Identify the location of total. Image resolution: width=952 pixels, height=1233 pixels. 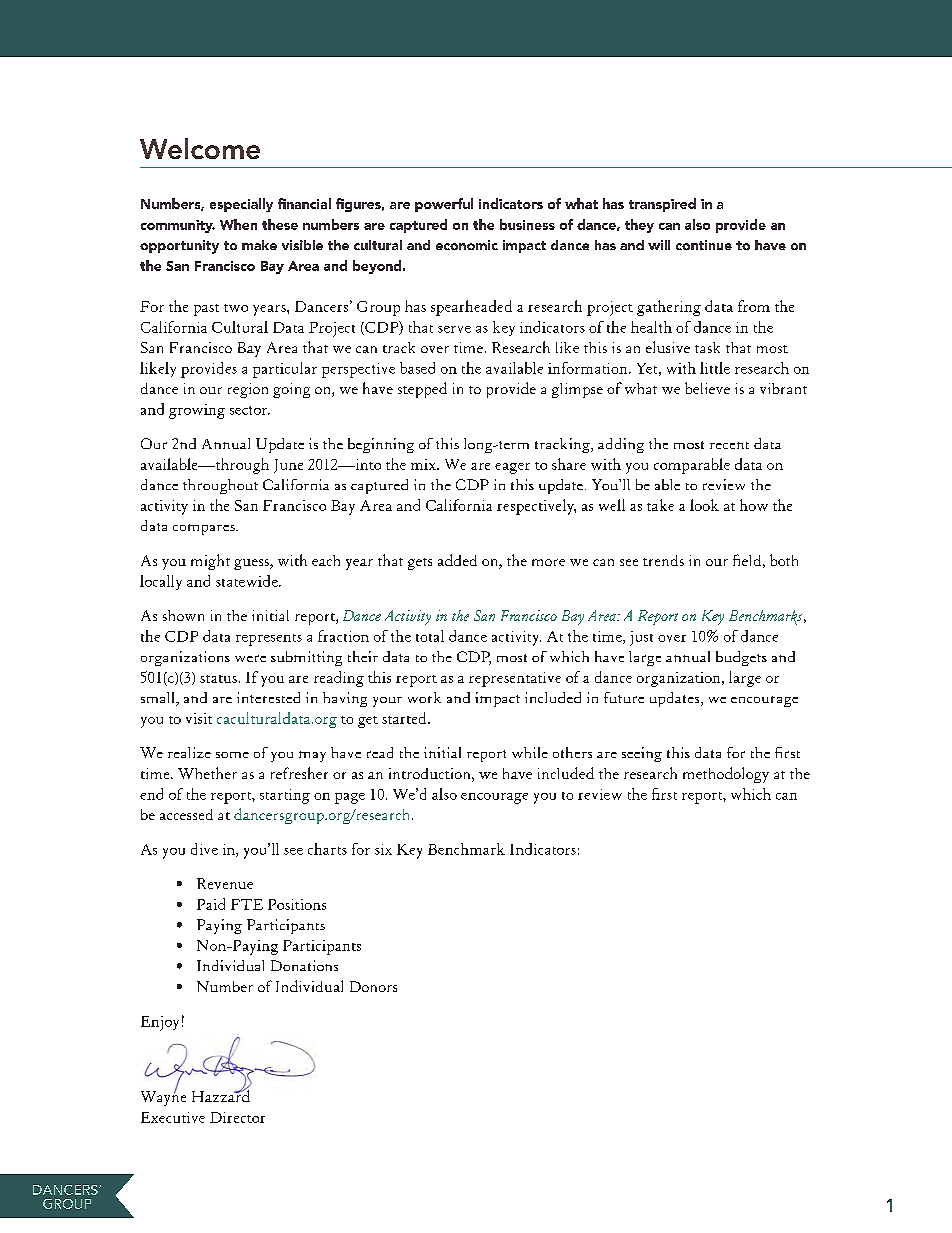
(430, 636).
